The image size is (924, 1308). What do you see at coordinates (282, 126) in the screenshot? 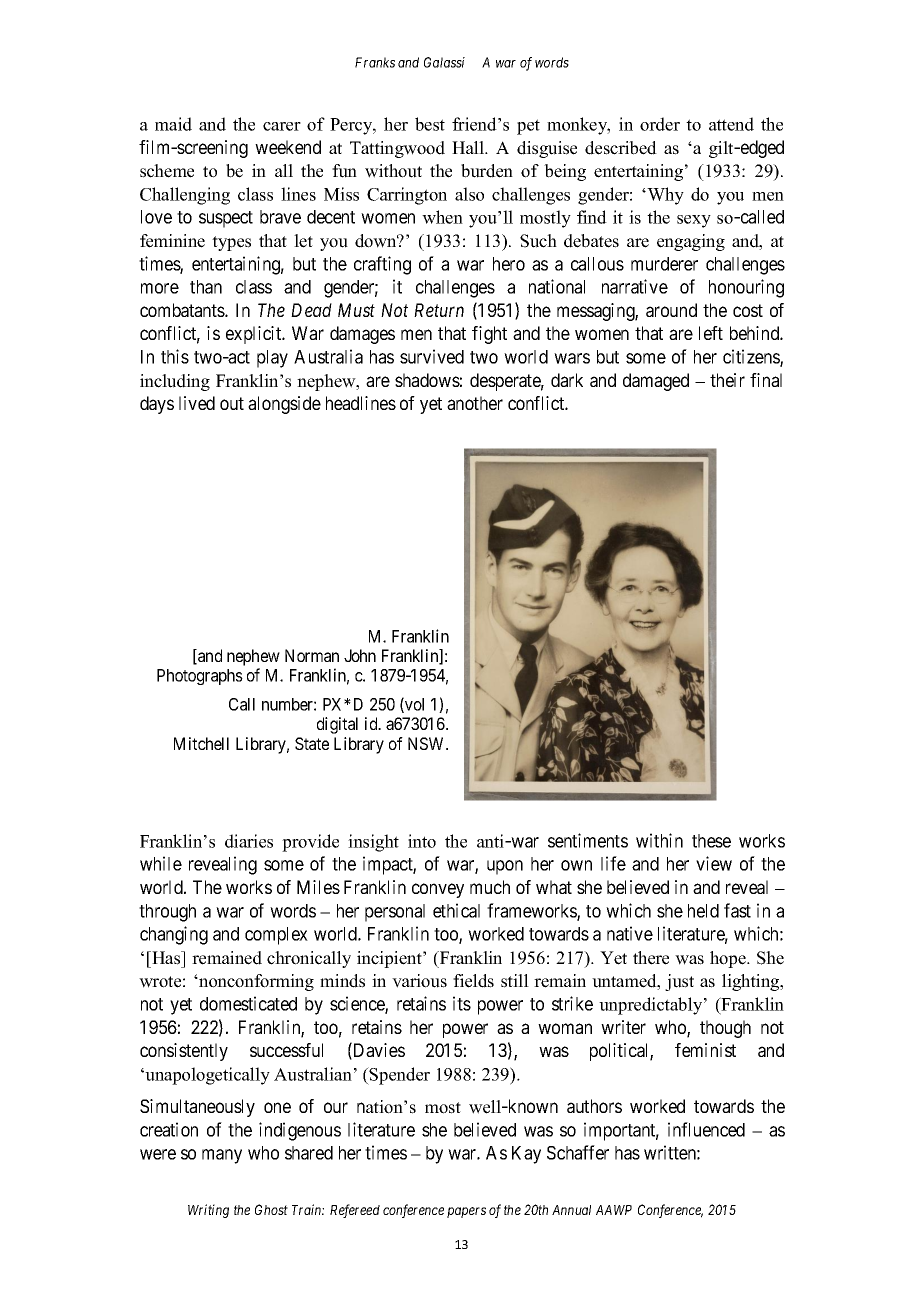
I see `carer` at bounding box center [282, 126].
